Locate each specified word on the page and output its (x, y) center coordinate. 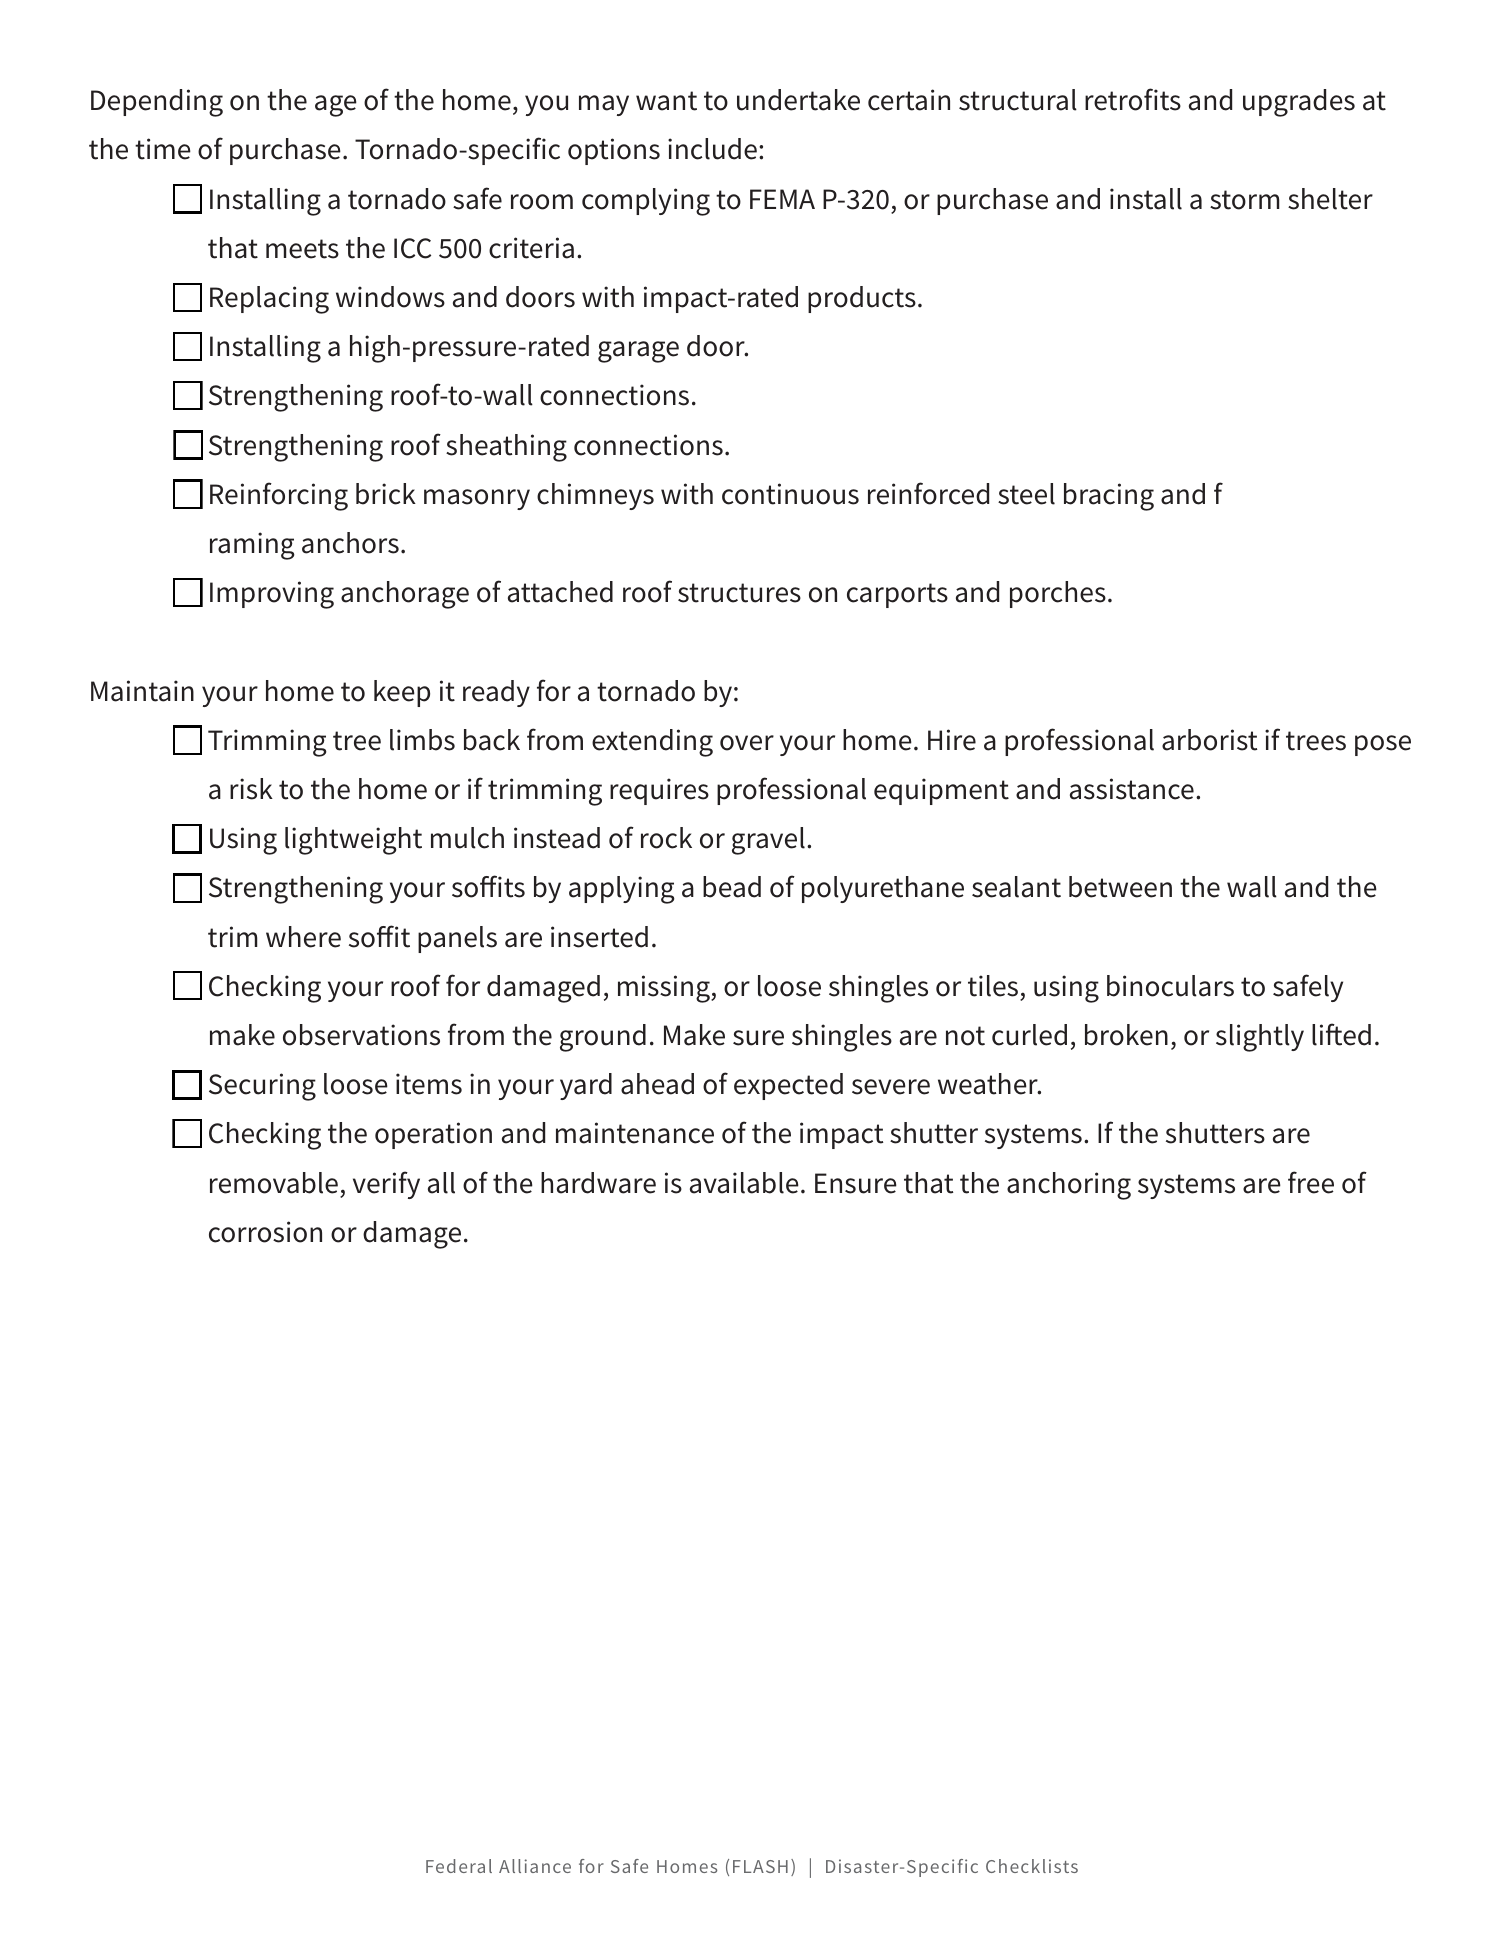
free (1311, 1182)
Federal (459, 1866)
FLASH (760, 1866)
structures (739, 593)
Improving (272, 595)
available (744, 1183)
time (163, 149)
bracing (1109, 497)
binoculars (1170, 986)
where (303, 937)
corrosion (265, 1232)
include (712, 149)
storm (1244, 200)
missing (665, 989)
